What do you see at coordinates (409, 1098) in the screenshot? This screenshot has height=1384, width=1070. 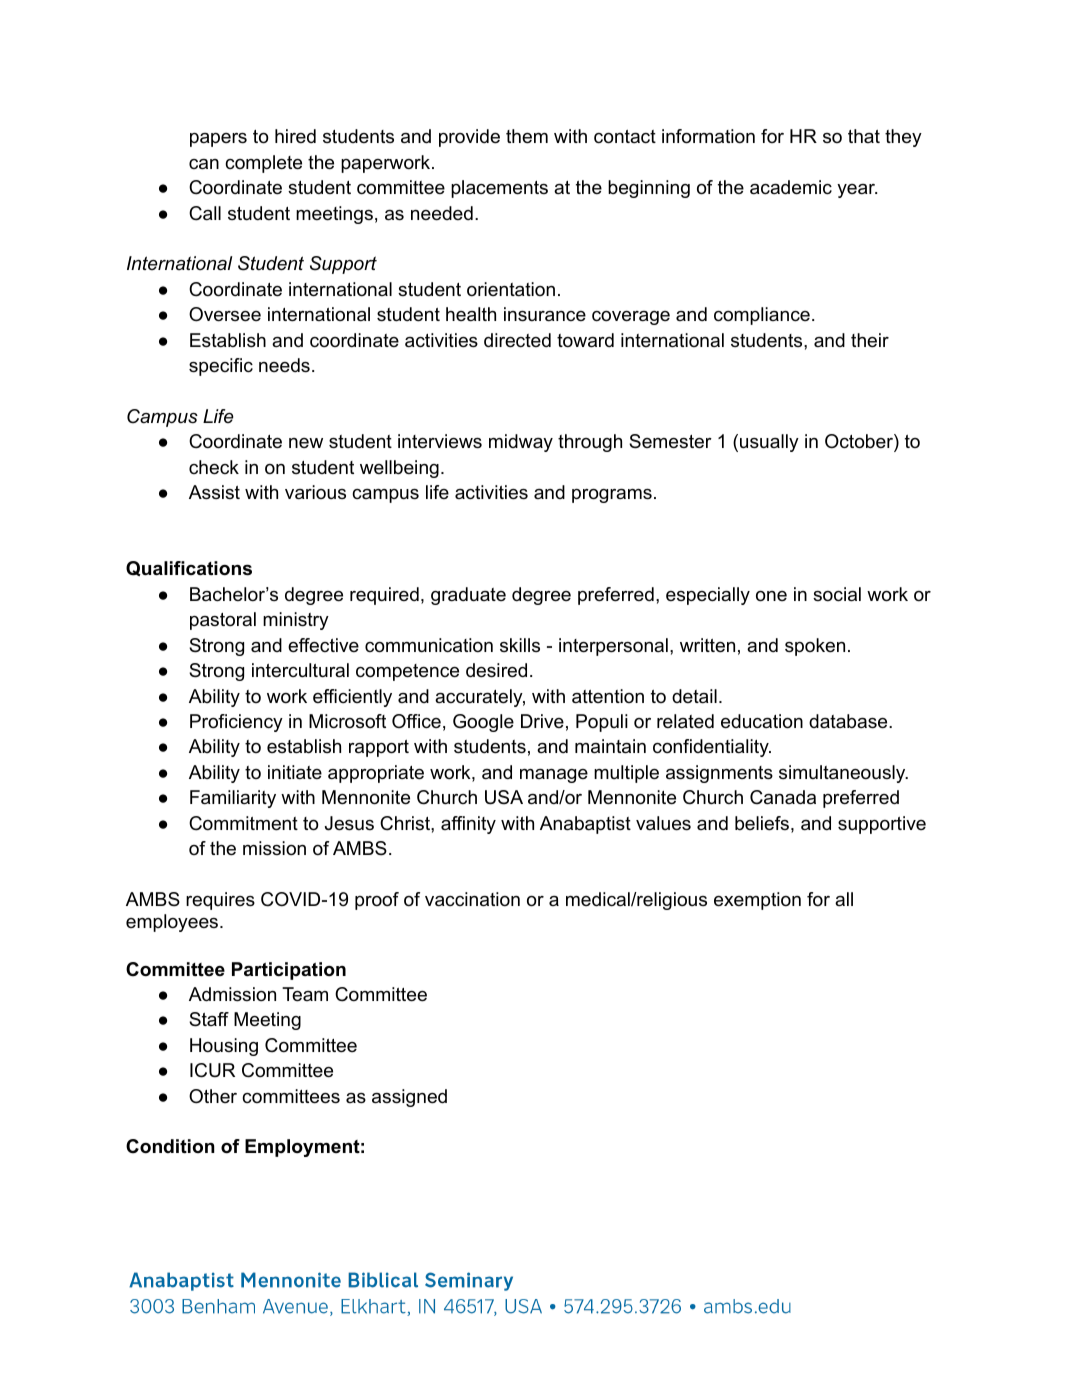 I see `assigned` at bounding box center [409, 1098].
